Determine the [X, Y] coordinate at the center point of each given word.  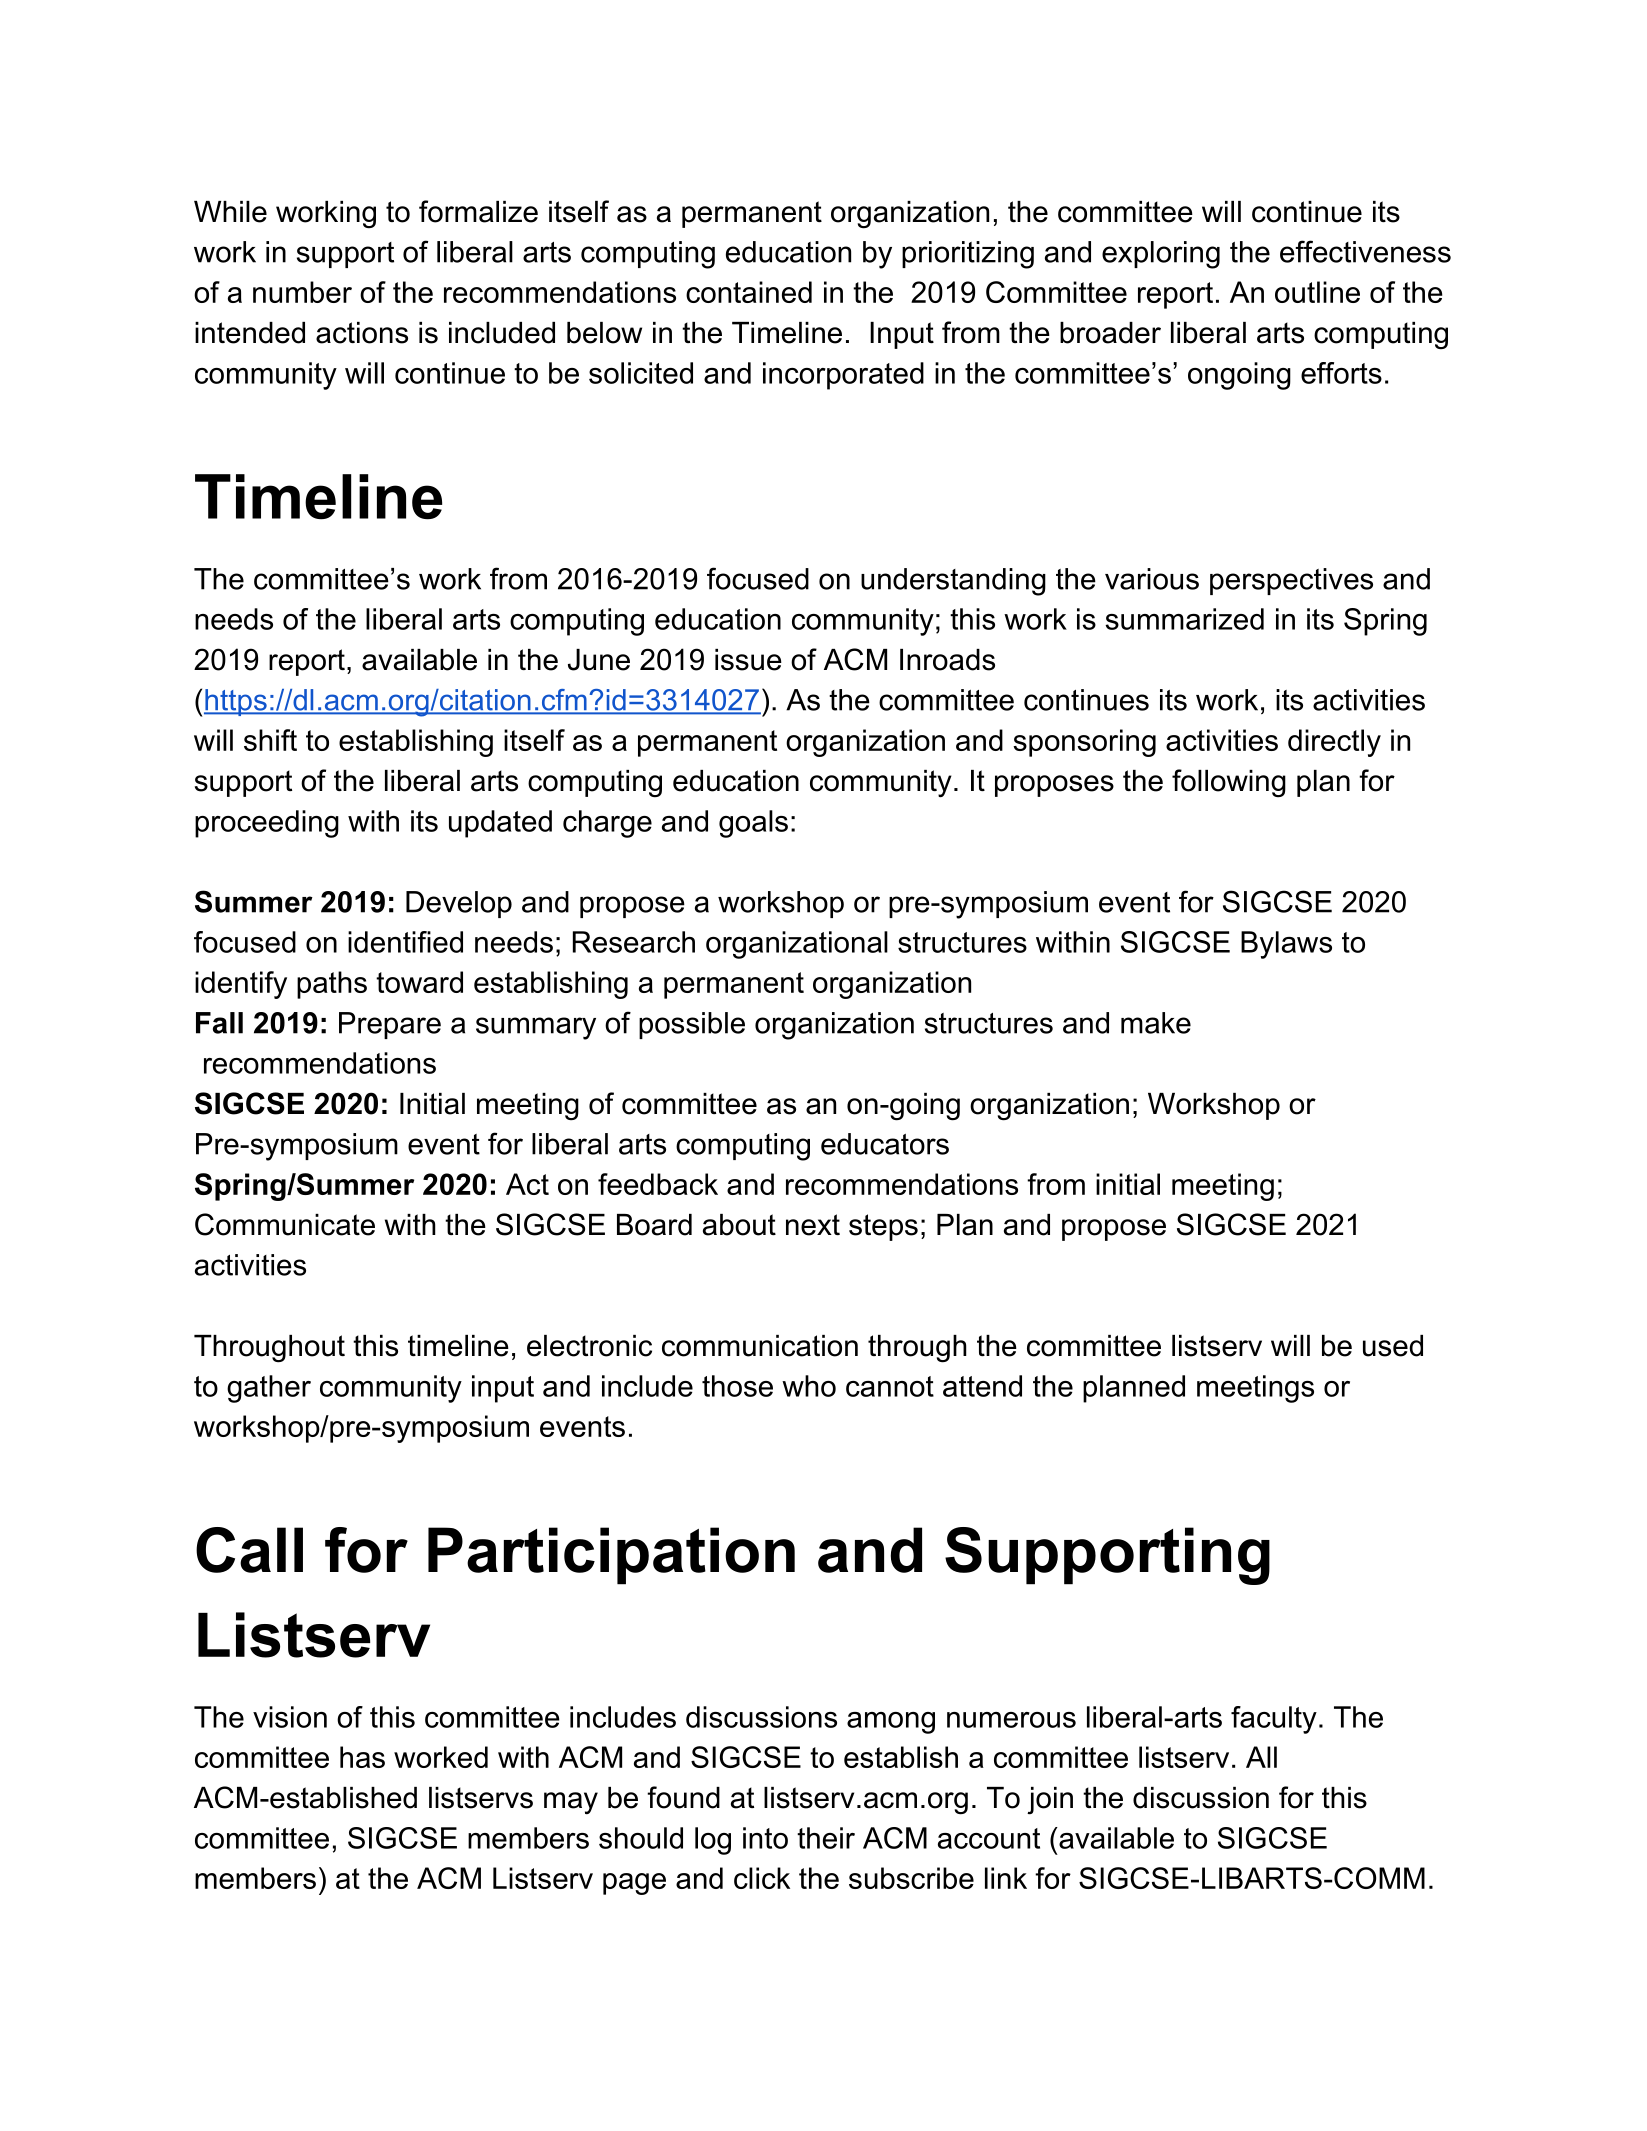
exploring [1161, 255]
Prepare [390, 1025]
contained [749, 292]
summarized [1184, 619]
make [1156, 1023]
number [302, 292]
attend [982, 1386]
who [809, 1386]
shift [270, 740]
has [362, 1757]
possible [692, 1025]
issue [748, 660]
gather [269, 1389]
